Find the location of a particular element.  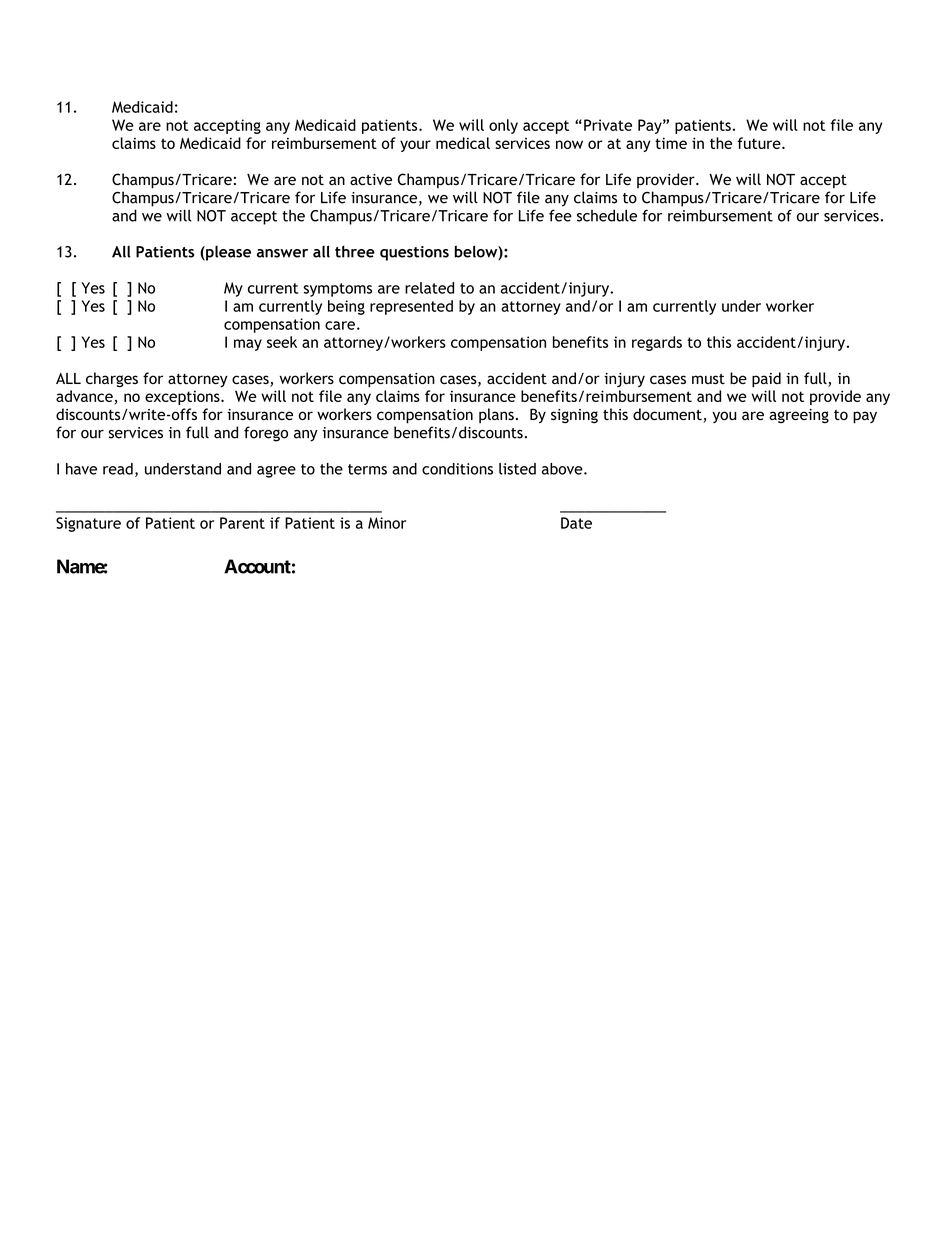

Signature is located at coordinates (88, 524).
